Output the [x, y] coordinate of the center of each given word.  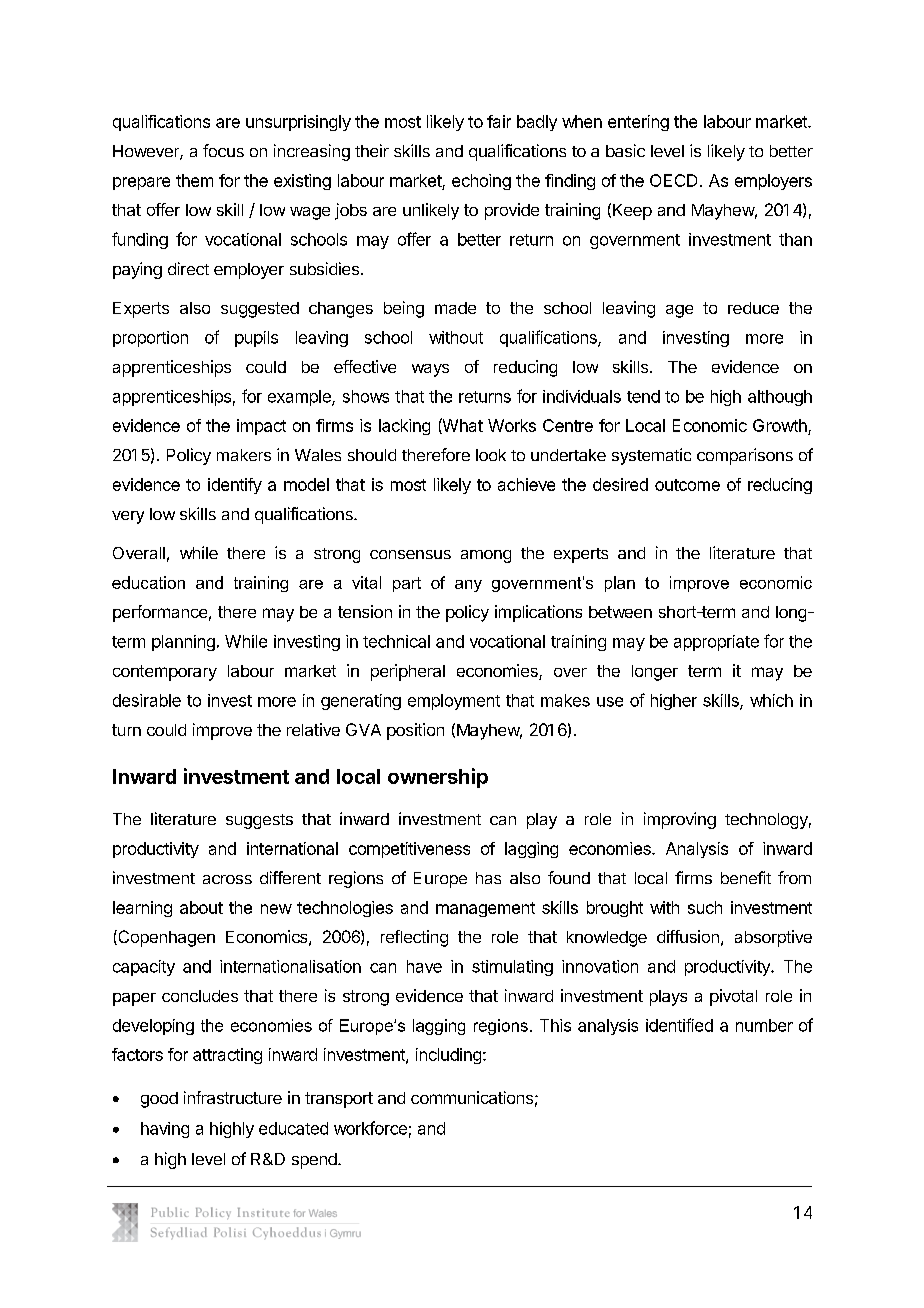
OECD [673, 180]
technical [396, 641]
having [165, 1130]
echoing [481, 182]
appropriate [716, 643]
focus [223, 150]
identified [679, 1025]
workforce [370, 1128]
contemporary [165, 673]
